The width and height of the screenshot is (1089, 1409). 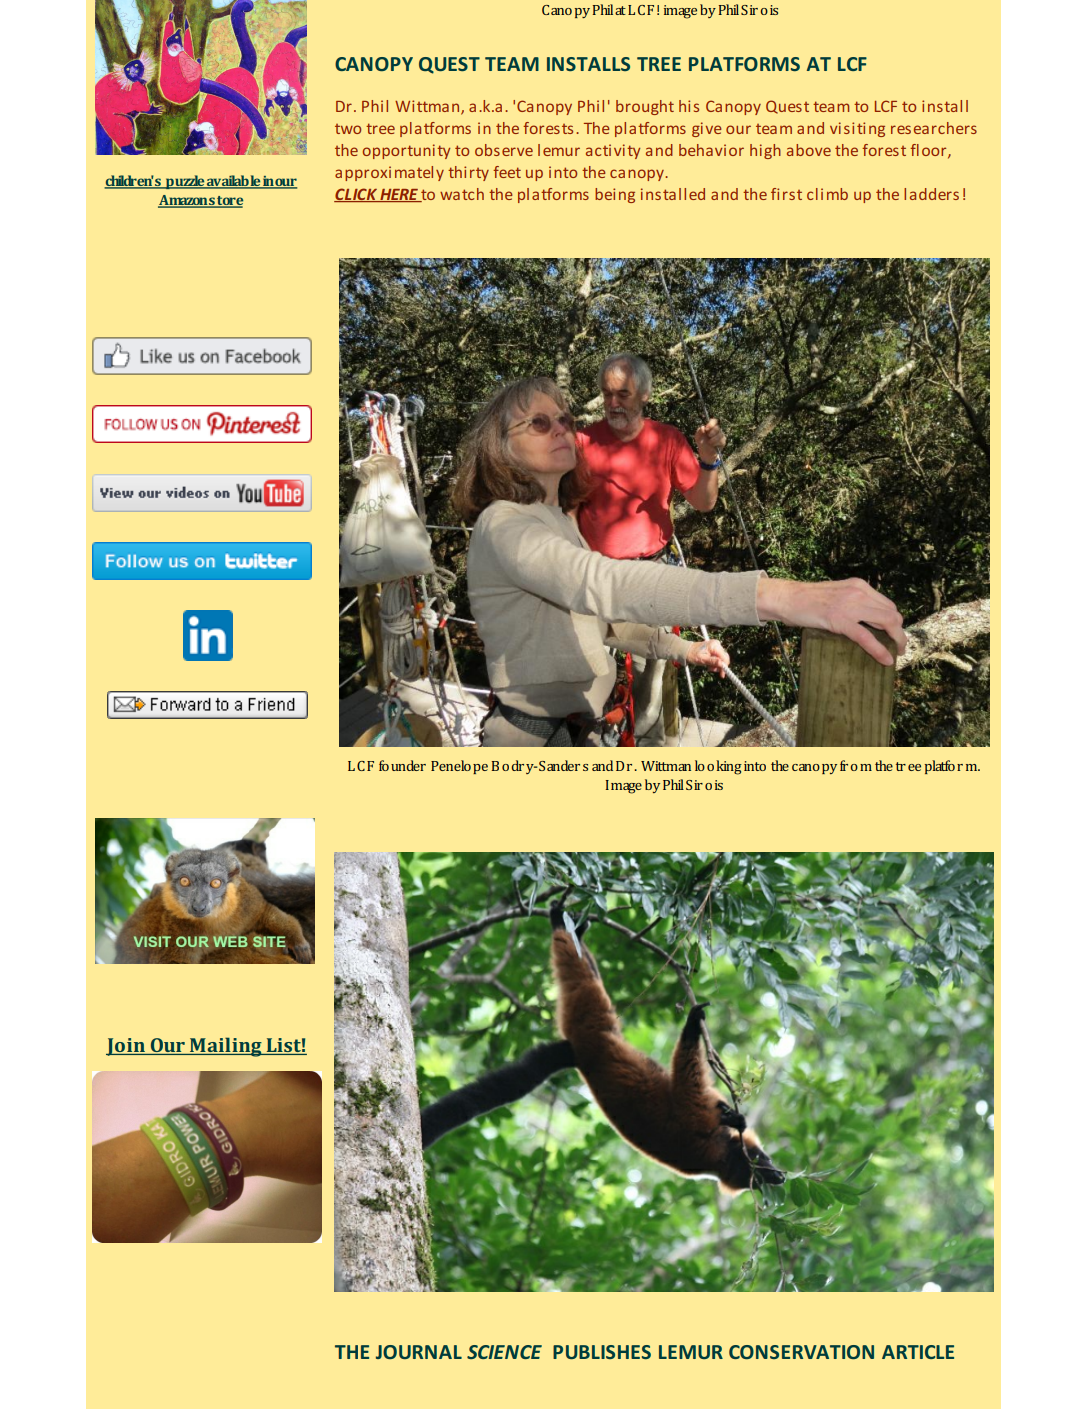 What do you see at coordinates (348, 129) in the screenshot?
I see `two` at bounding box center [348, 129].
